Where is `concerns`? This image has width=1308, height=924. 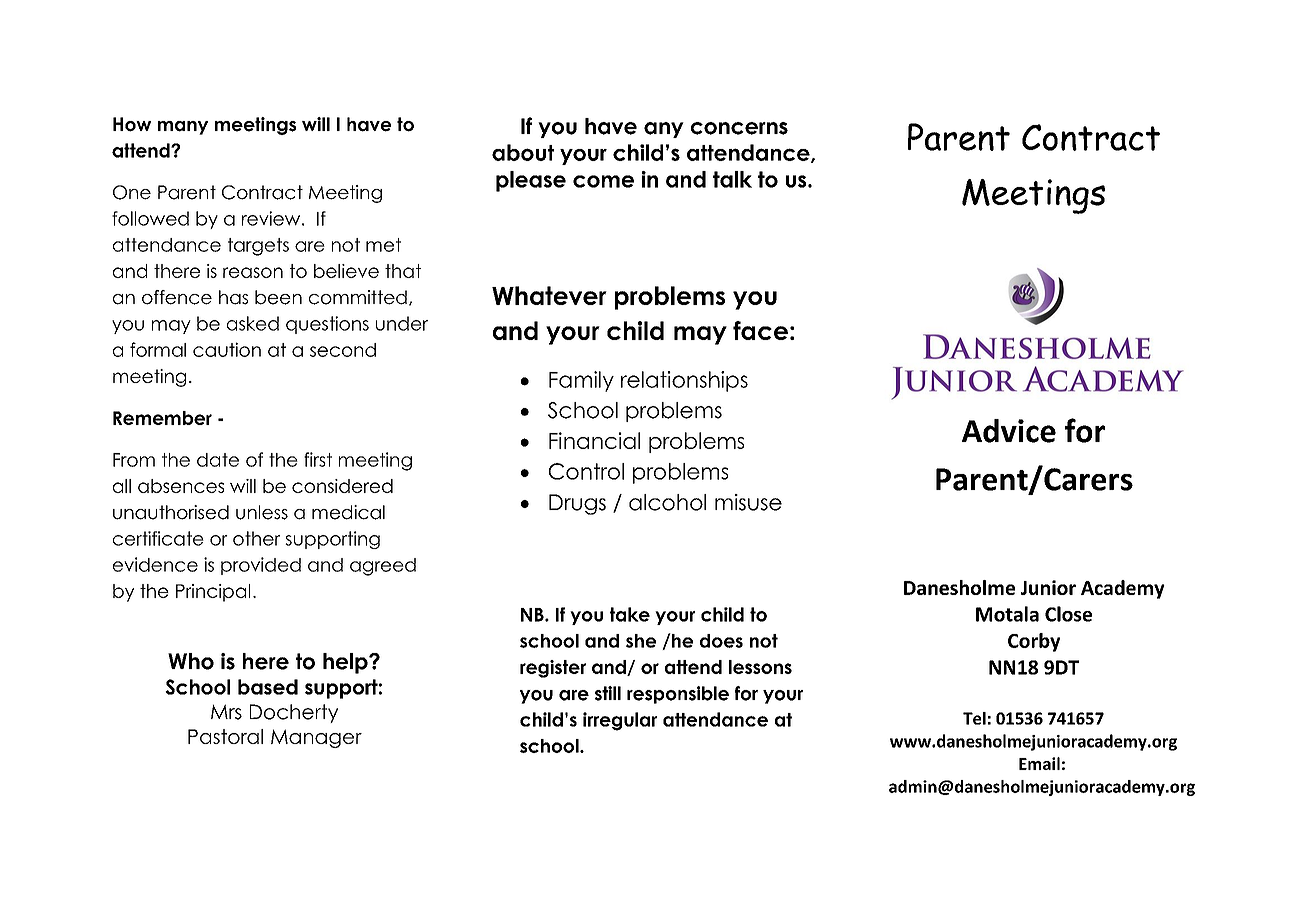 concerns is located at coordinates (739, 128).
